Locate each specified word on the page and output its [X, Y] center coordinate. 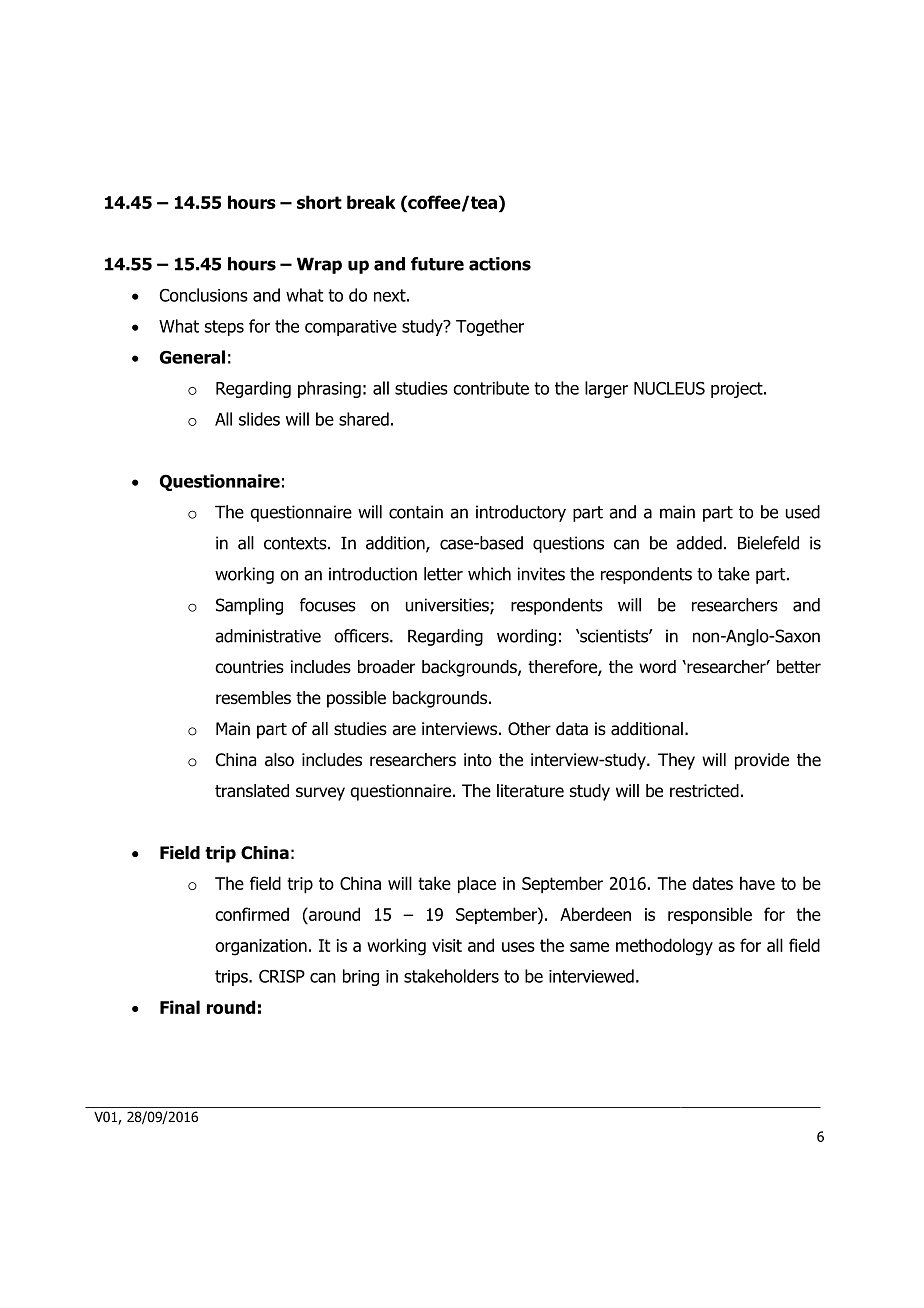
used [803, 512]
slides [259, 419]
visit [447, 945]
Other [529, 729]
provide [762, 761]
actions [500, 264]
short [319, 202]
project [738, 390]
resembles [253, 698]
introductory [521, 513]
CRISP [282, 976]
